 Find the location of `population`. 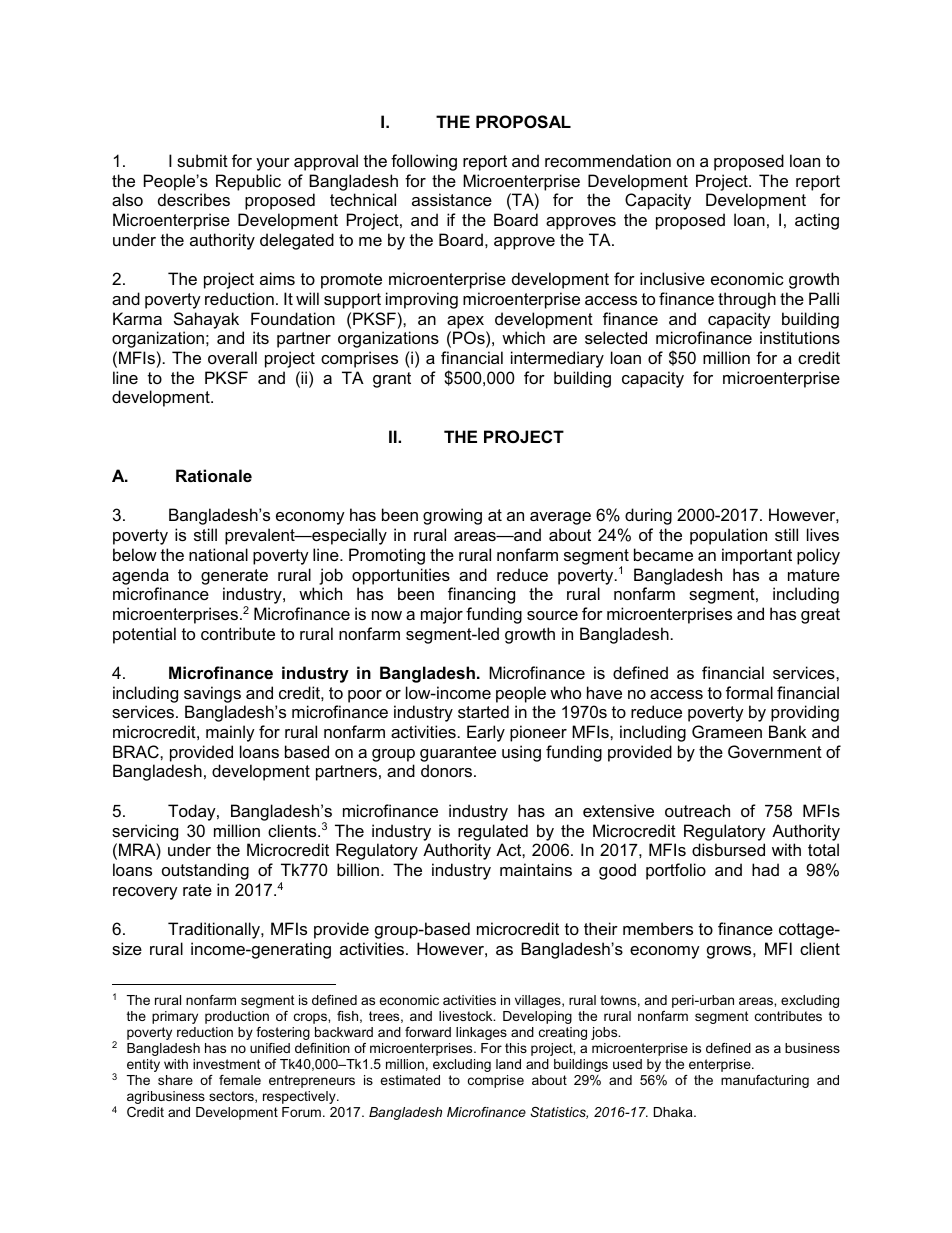

population is located at coordinates (728, 536).
